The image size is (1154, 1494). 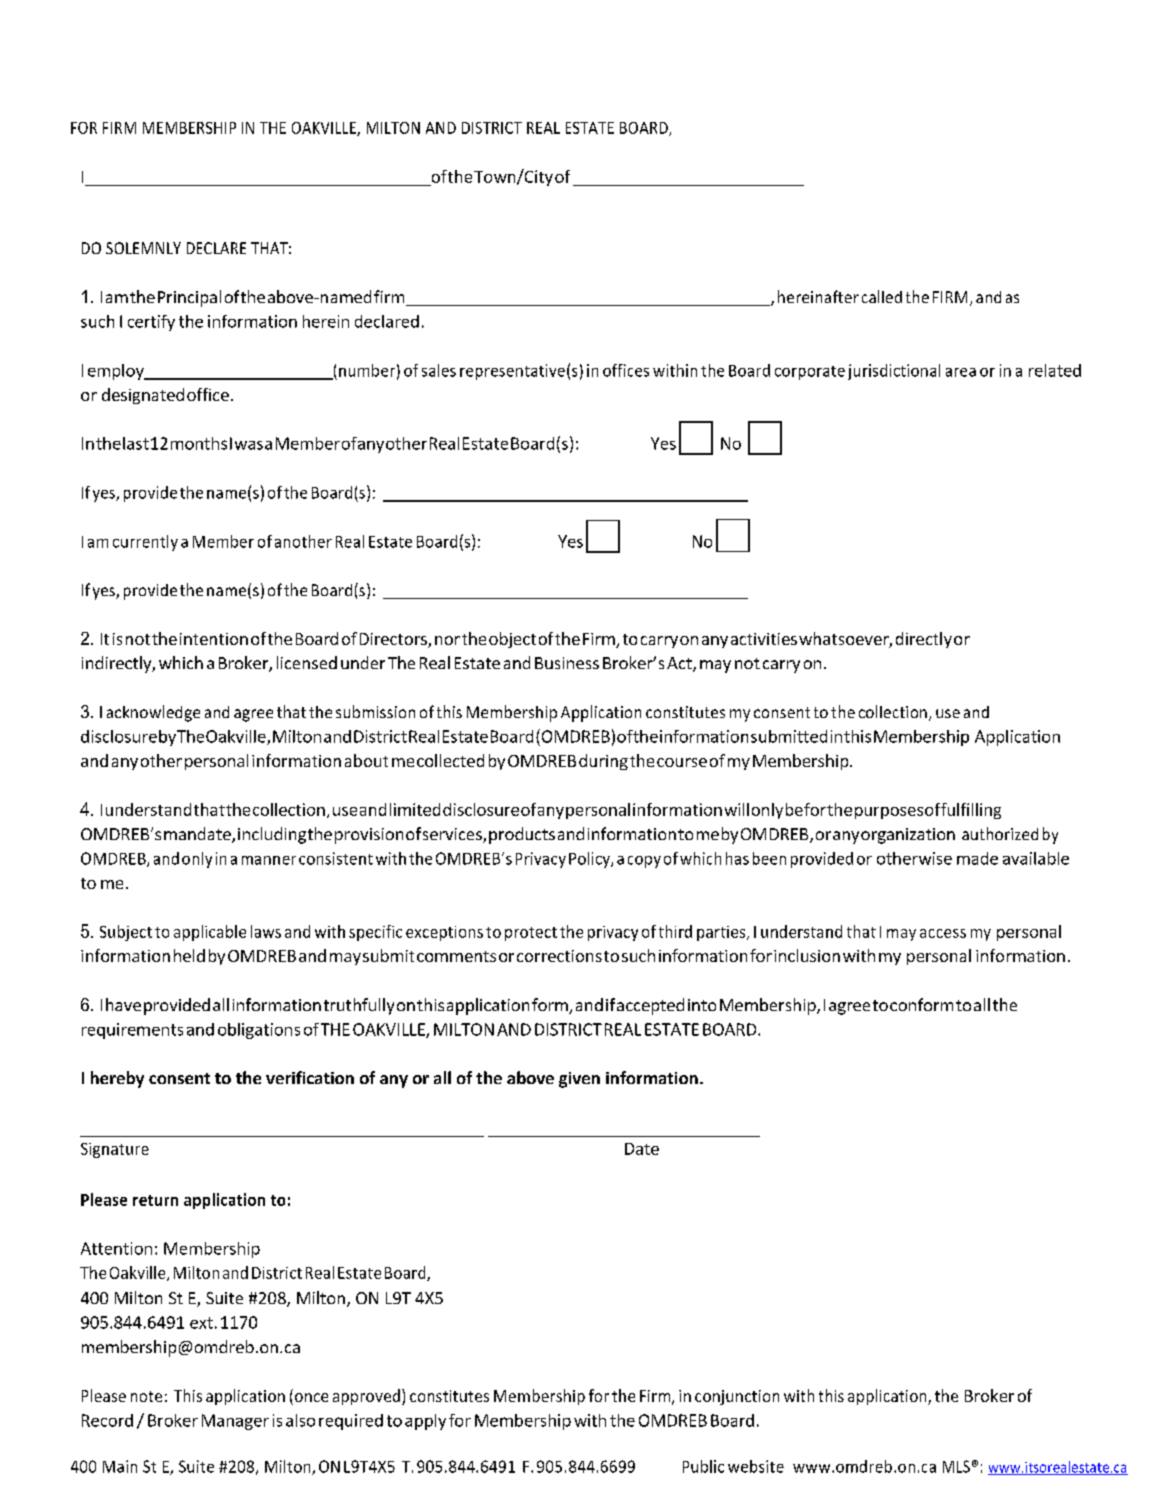 I want to click on Principal, so click(x=189, y=298).
